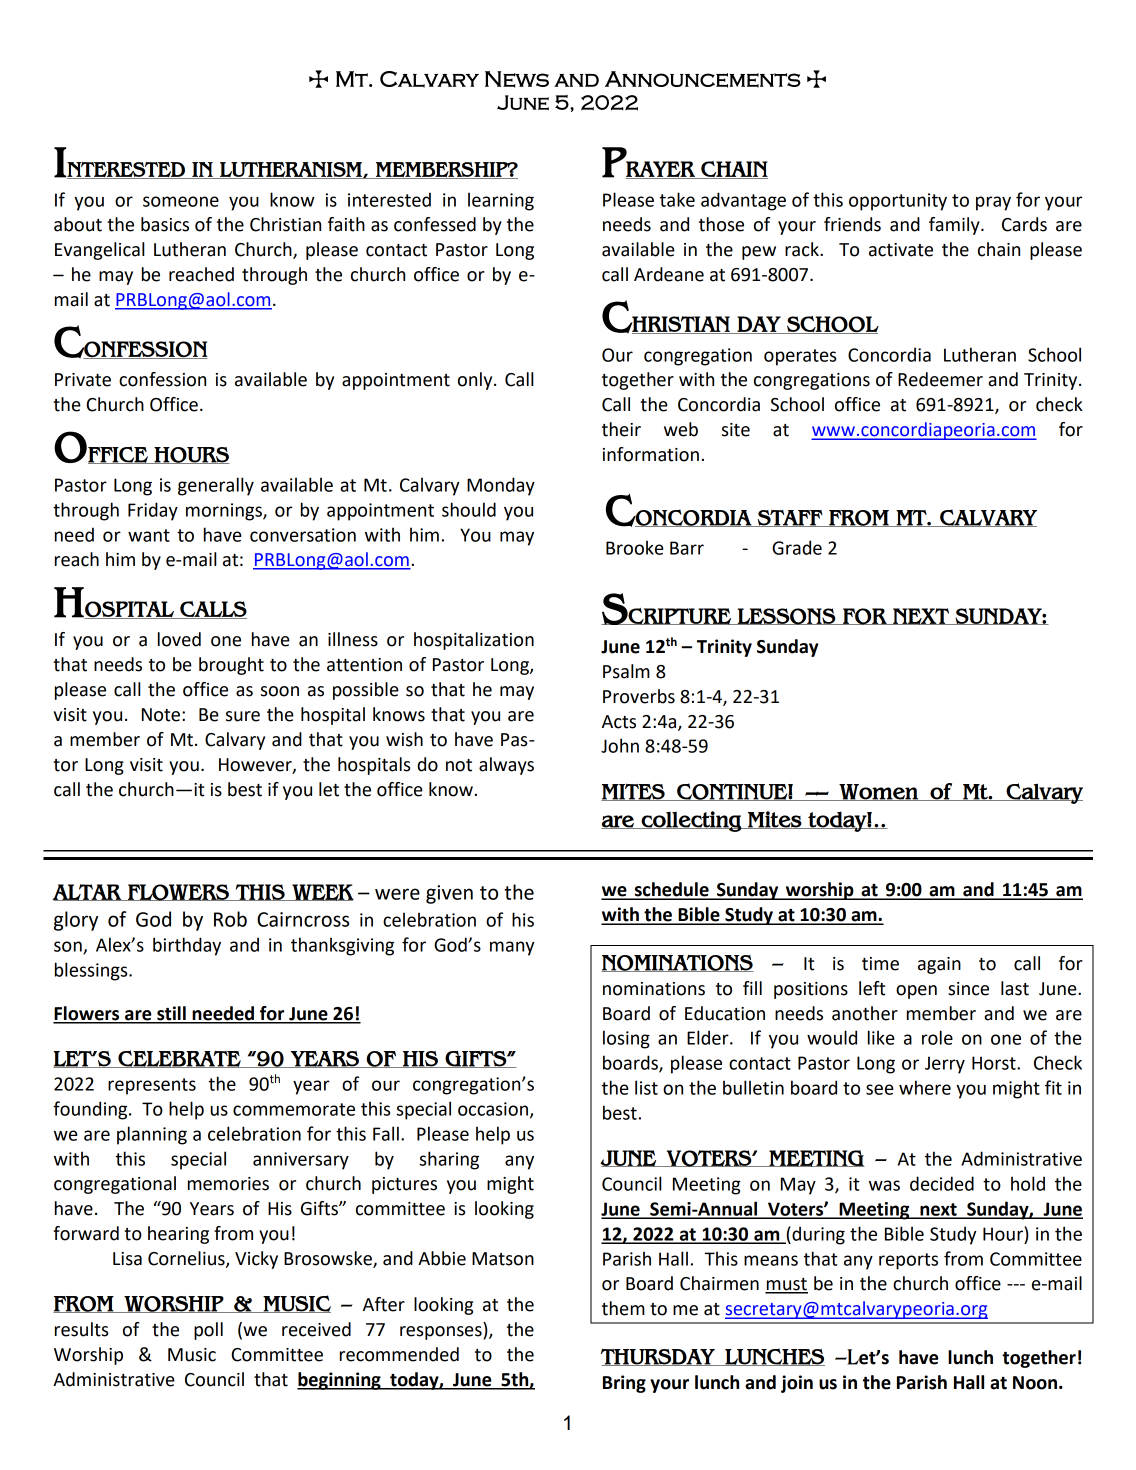  Describe the element at coordinates (181, 201) in the image. I see `someone` at that location.
